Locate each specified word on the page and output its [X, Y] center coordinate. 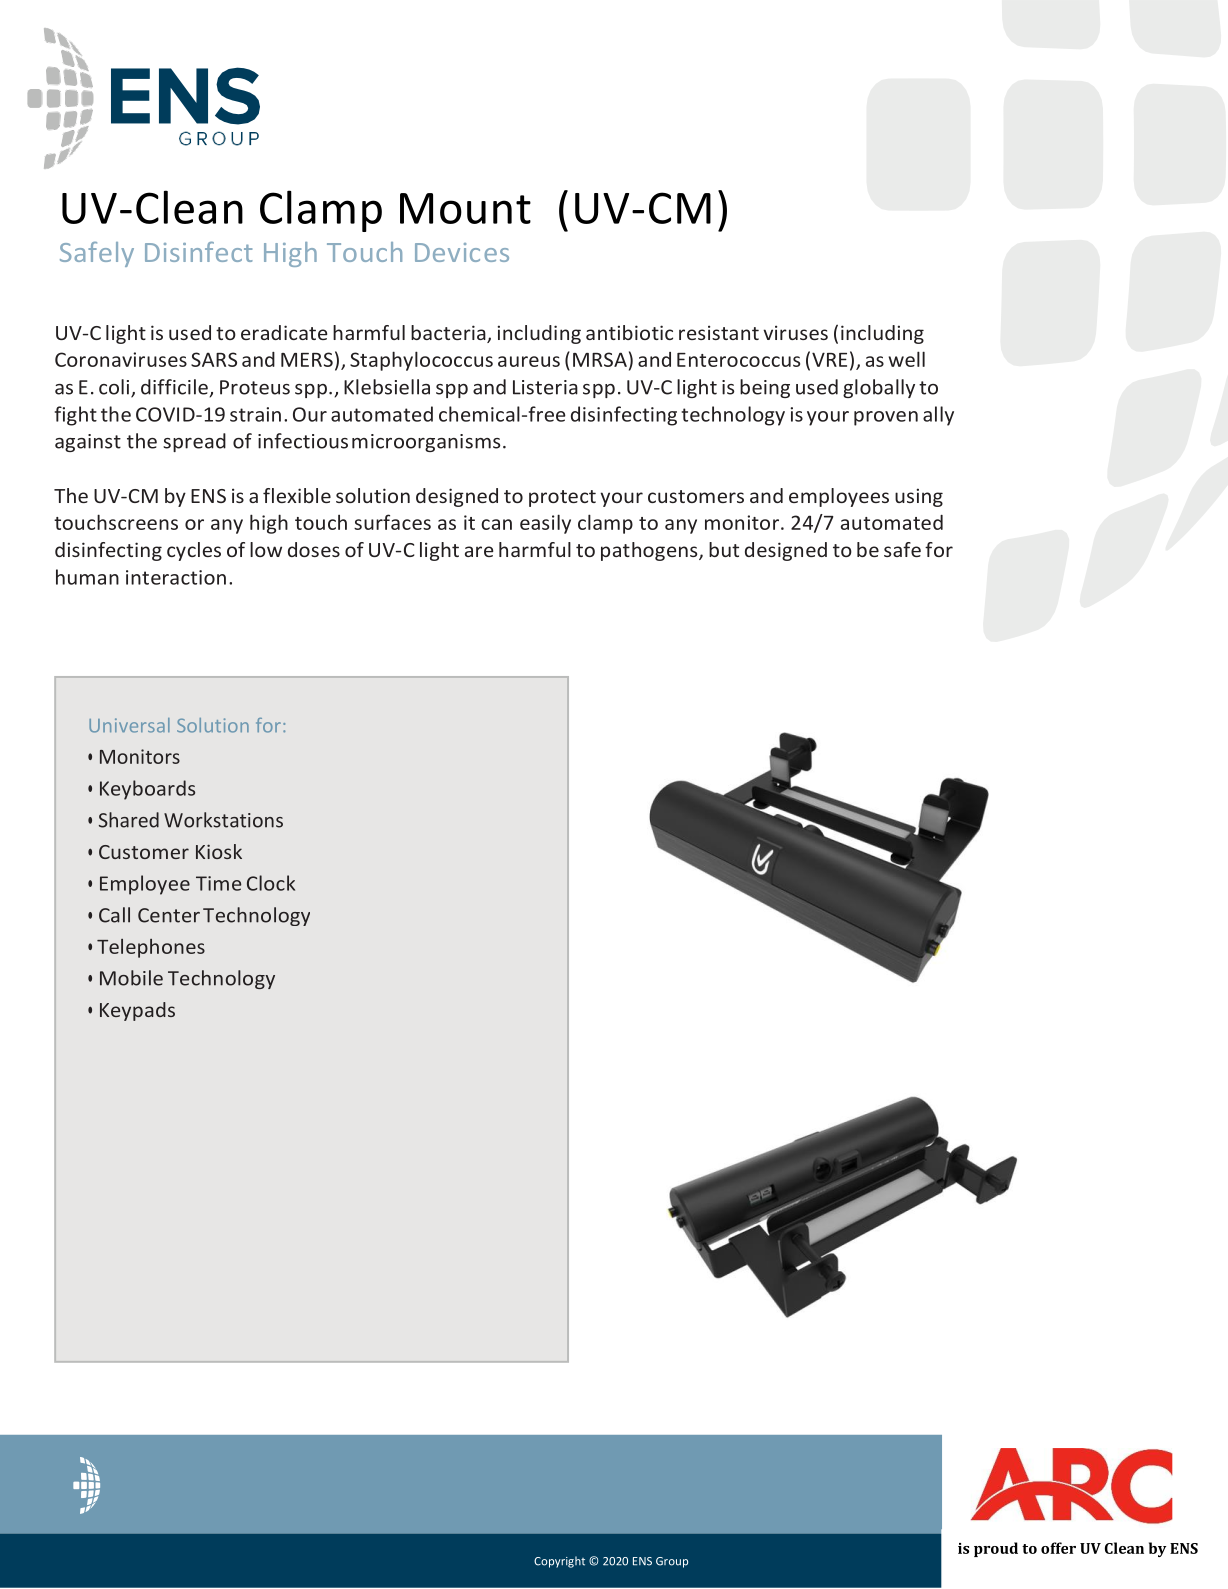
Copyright [559, 1562]
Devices [462, 252]
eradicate [284, 332]
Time [218, 883]
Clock [271, 883]
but [724, 549]
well [906, 359]
